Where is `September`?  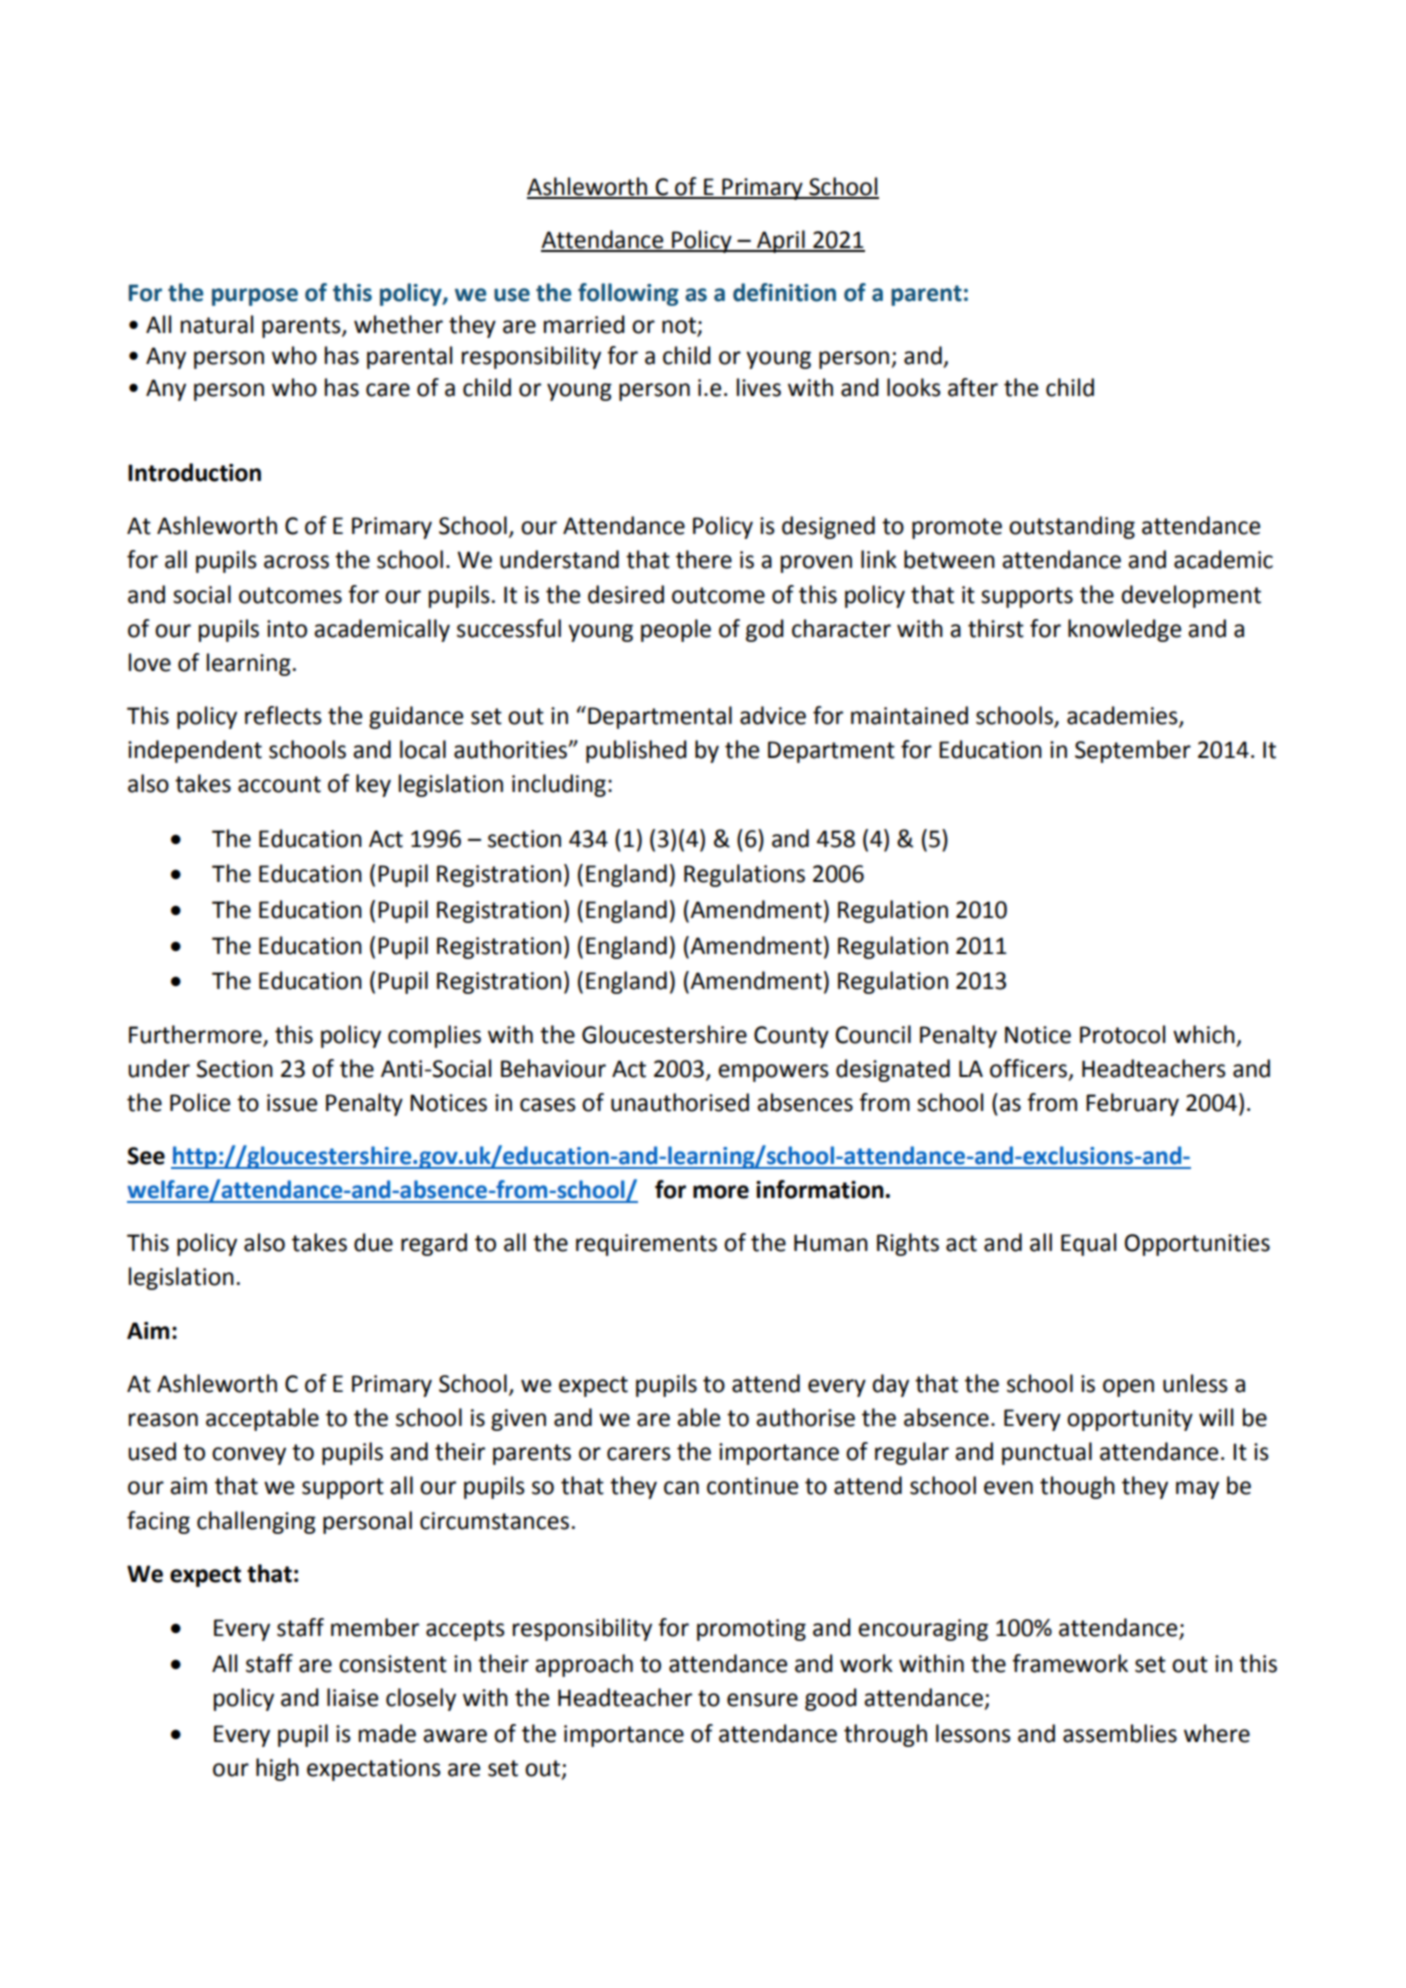 September is located at coordinates (1133, 751).
